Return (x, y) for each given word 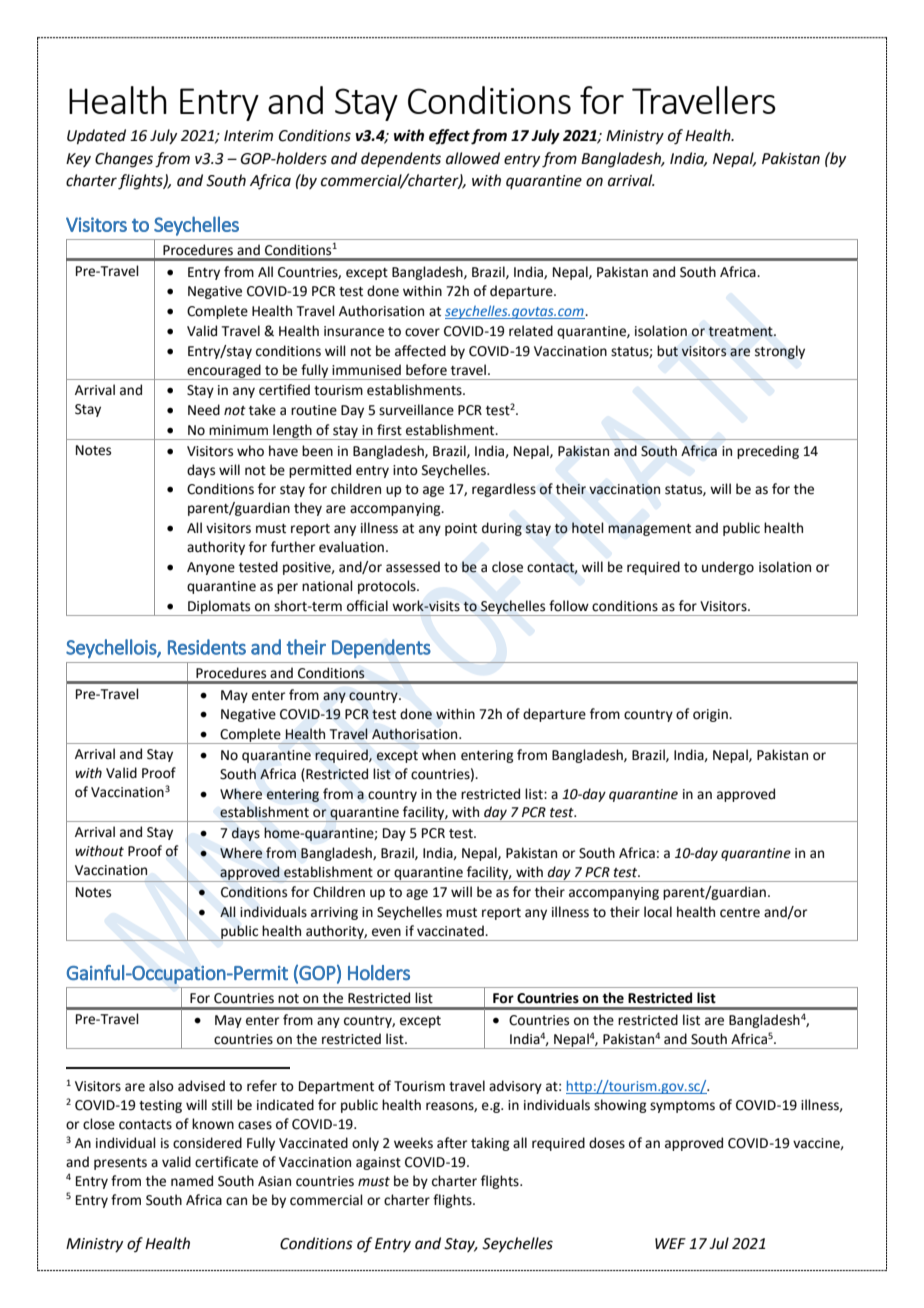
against (378, 1163)
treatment (741, 331)
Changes (124, 160)
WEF (670, 1243)
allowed (473, 158)
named (192, 1181)
